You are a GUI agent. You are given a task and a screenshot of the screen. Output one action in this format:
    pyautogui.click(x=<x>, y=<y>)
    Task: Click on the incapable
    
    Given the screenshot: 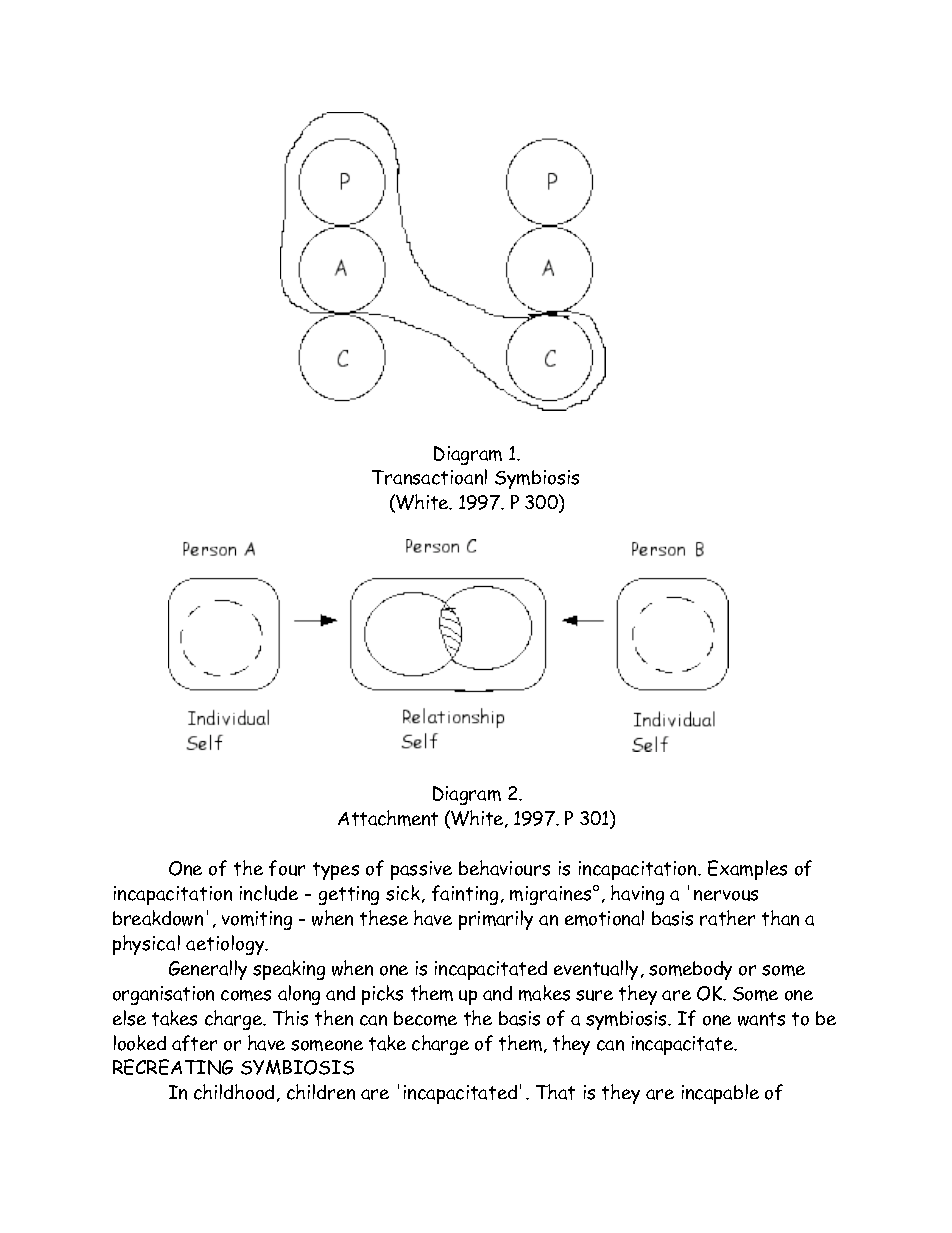 What is the action you would take?
    pyautogui.click(x=720, y=1094)
